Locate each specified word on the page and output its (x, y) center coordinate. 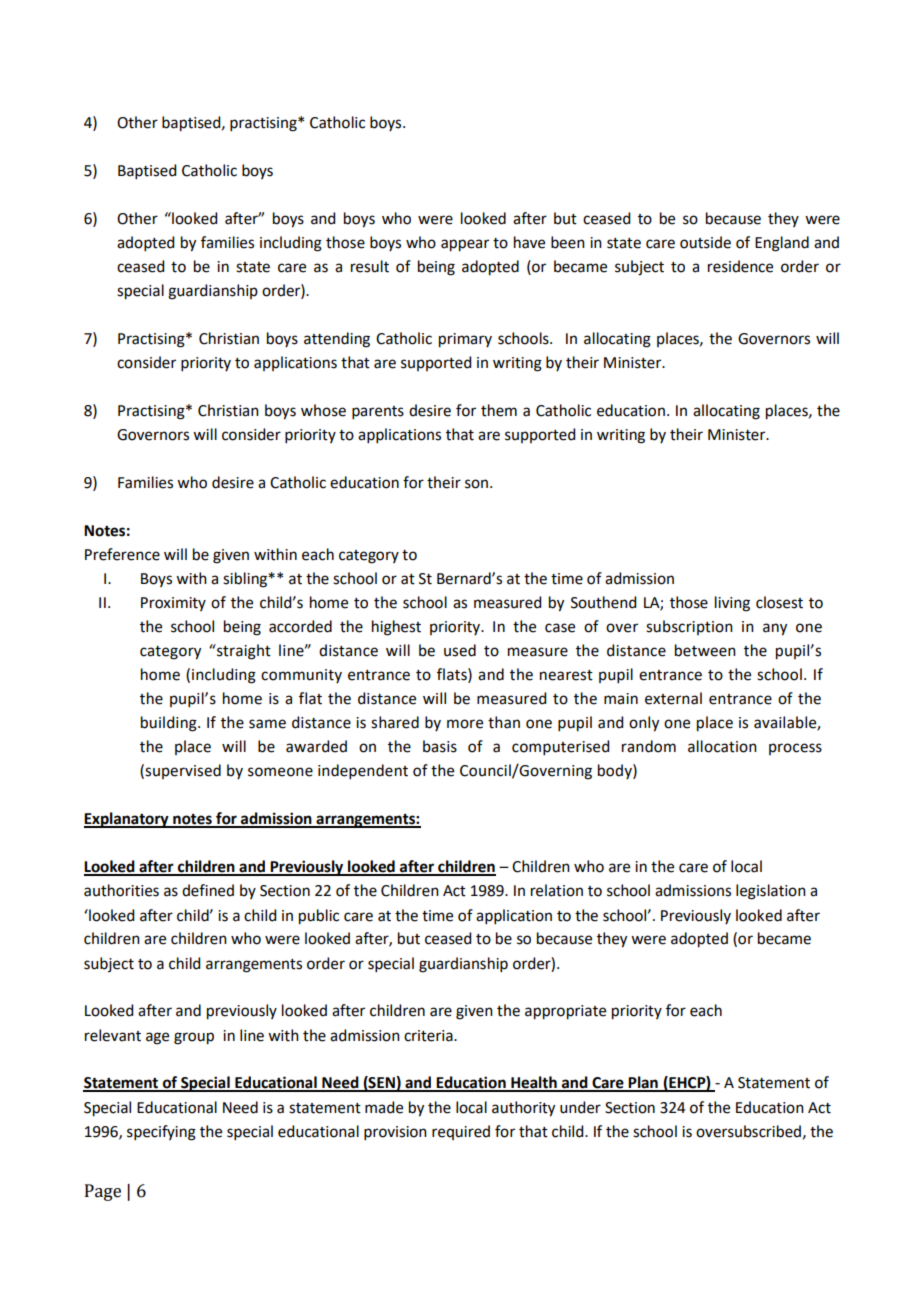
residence (740, 266)
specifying (161, 1133)
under (580, 1107)
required (461, 1132)
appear (465, 245)
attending (337, 340)
